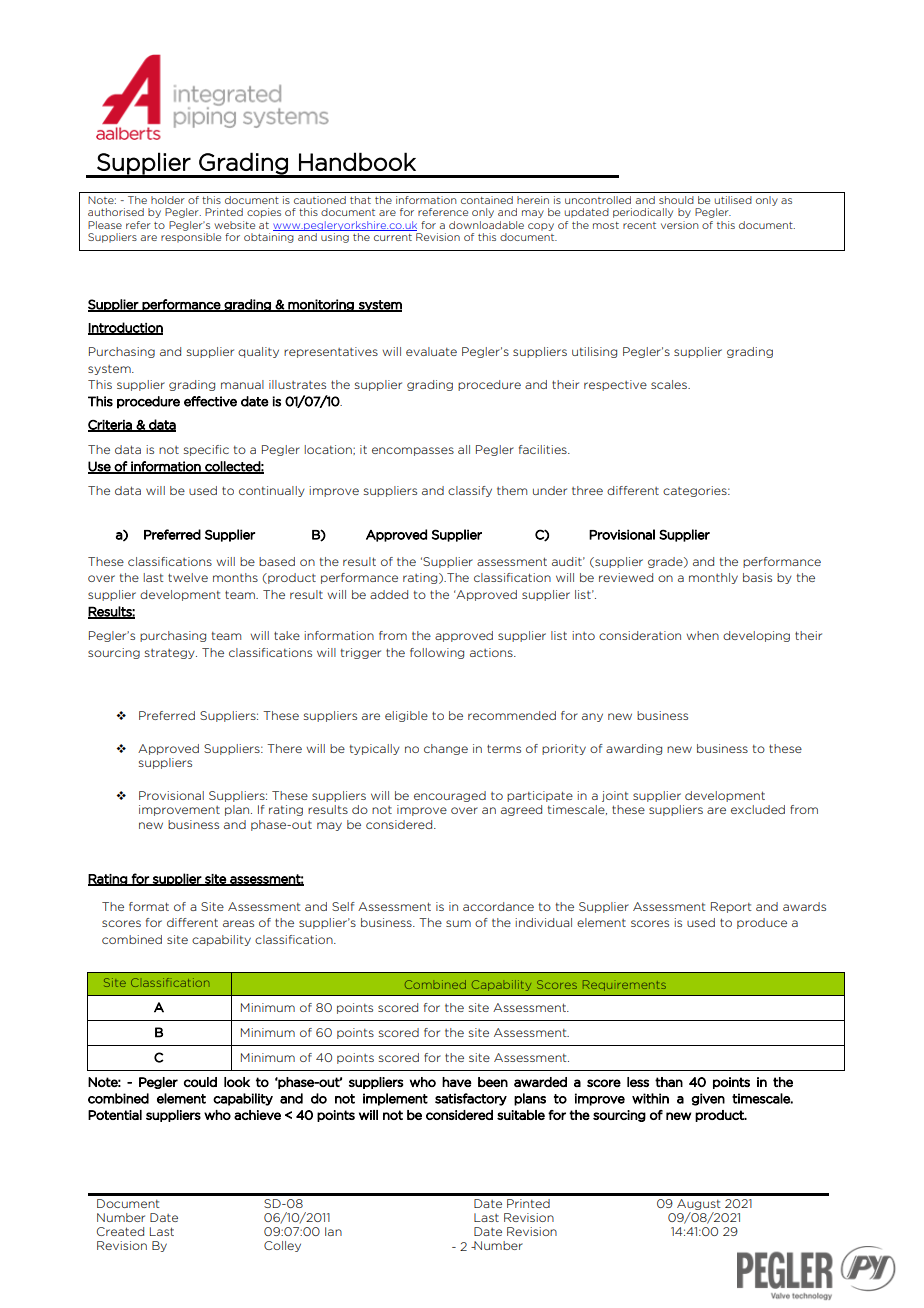 The image size is (924, 1308). What do you see at coordinates (731, 907) in the image?
I see `Report` at bounding box center [731, 907].
